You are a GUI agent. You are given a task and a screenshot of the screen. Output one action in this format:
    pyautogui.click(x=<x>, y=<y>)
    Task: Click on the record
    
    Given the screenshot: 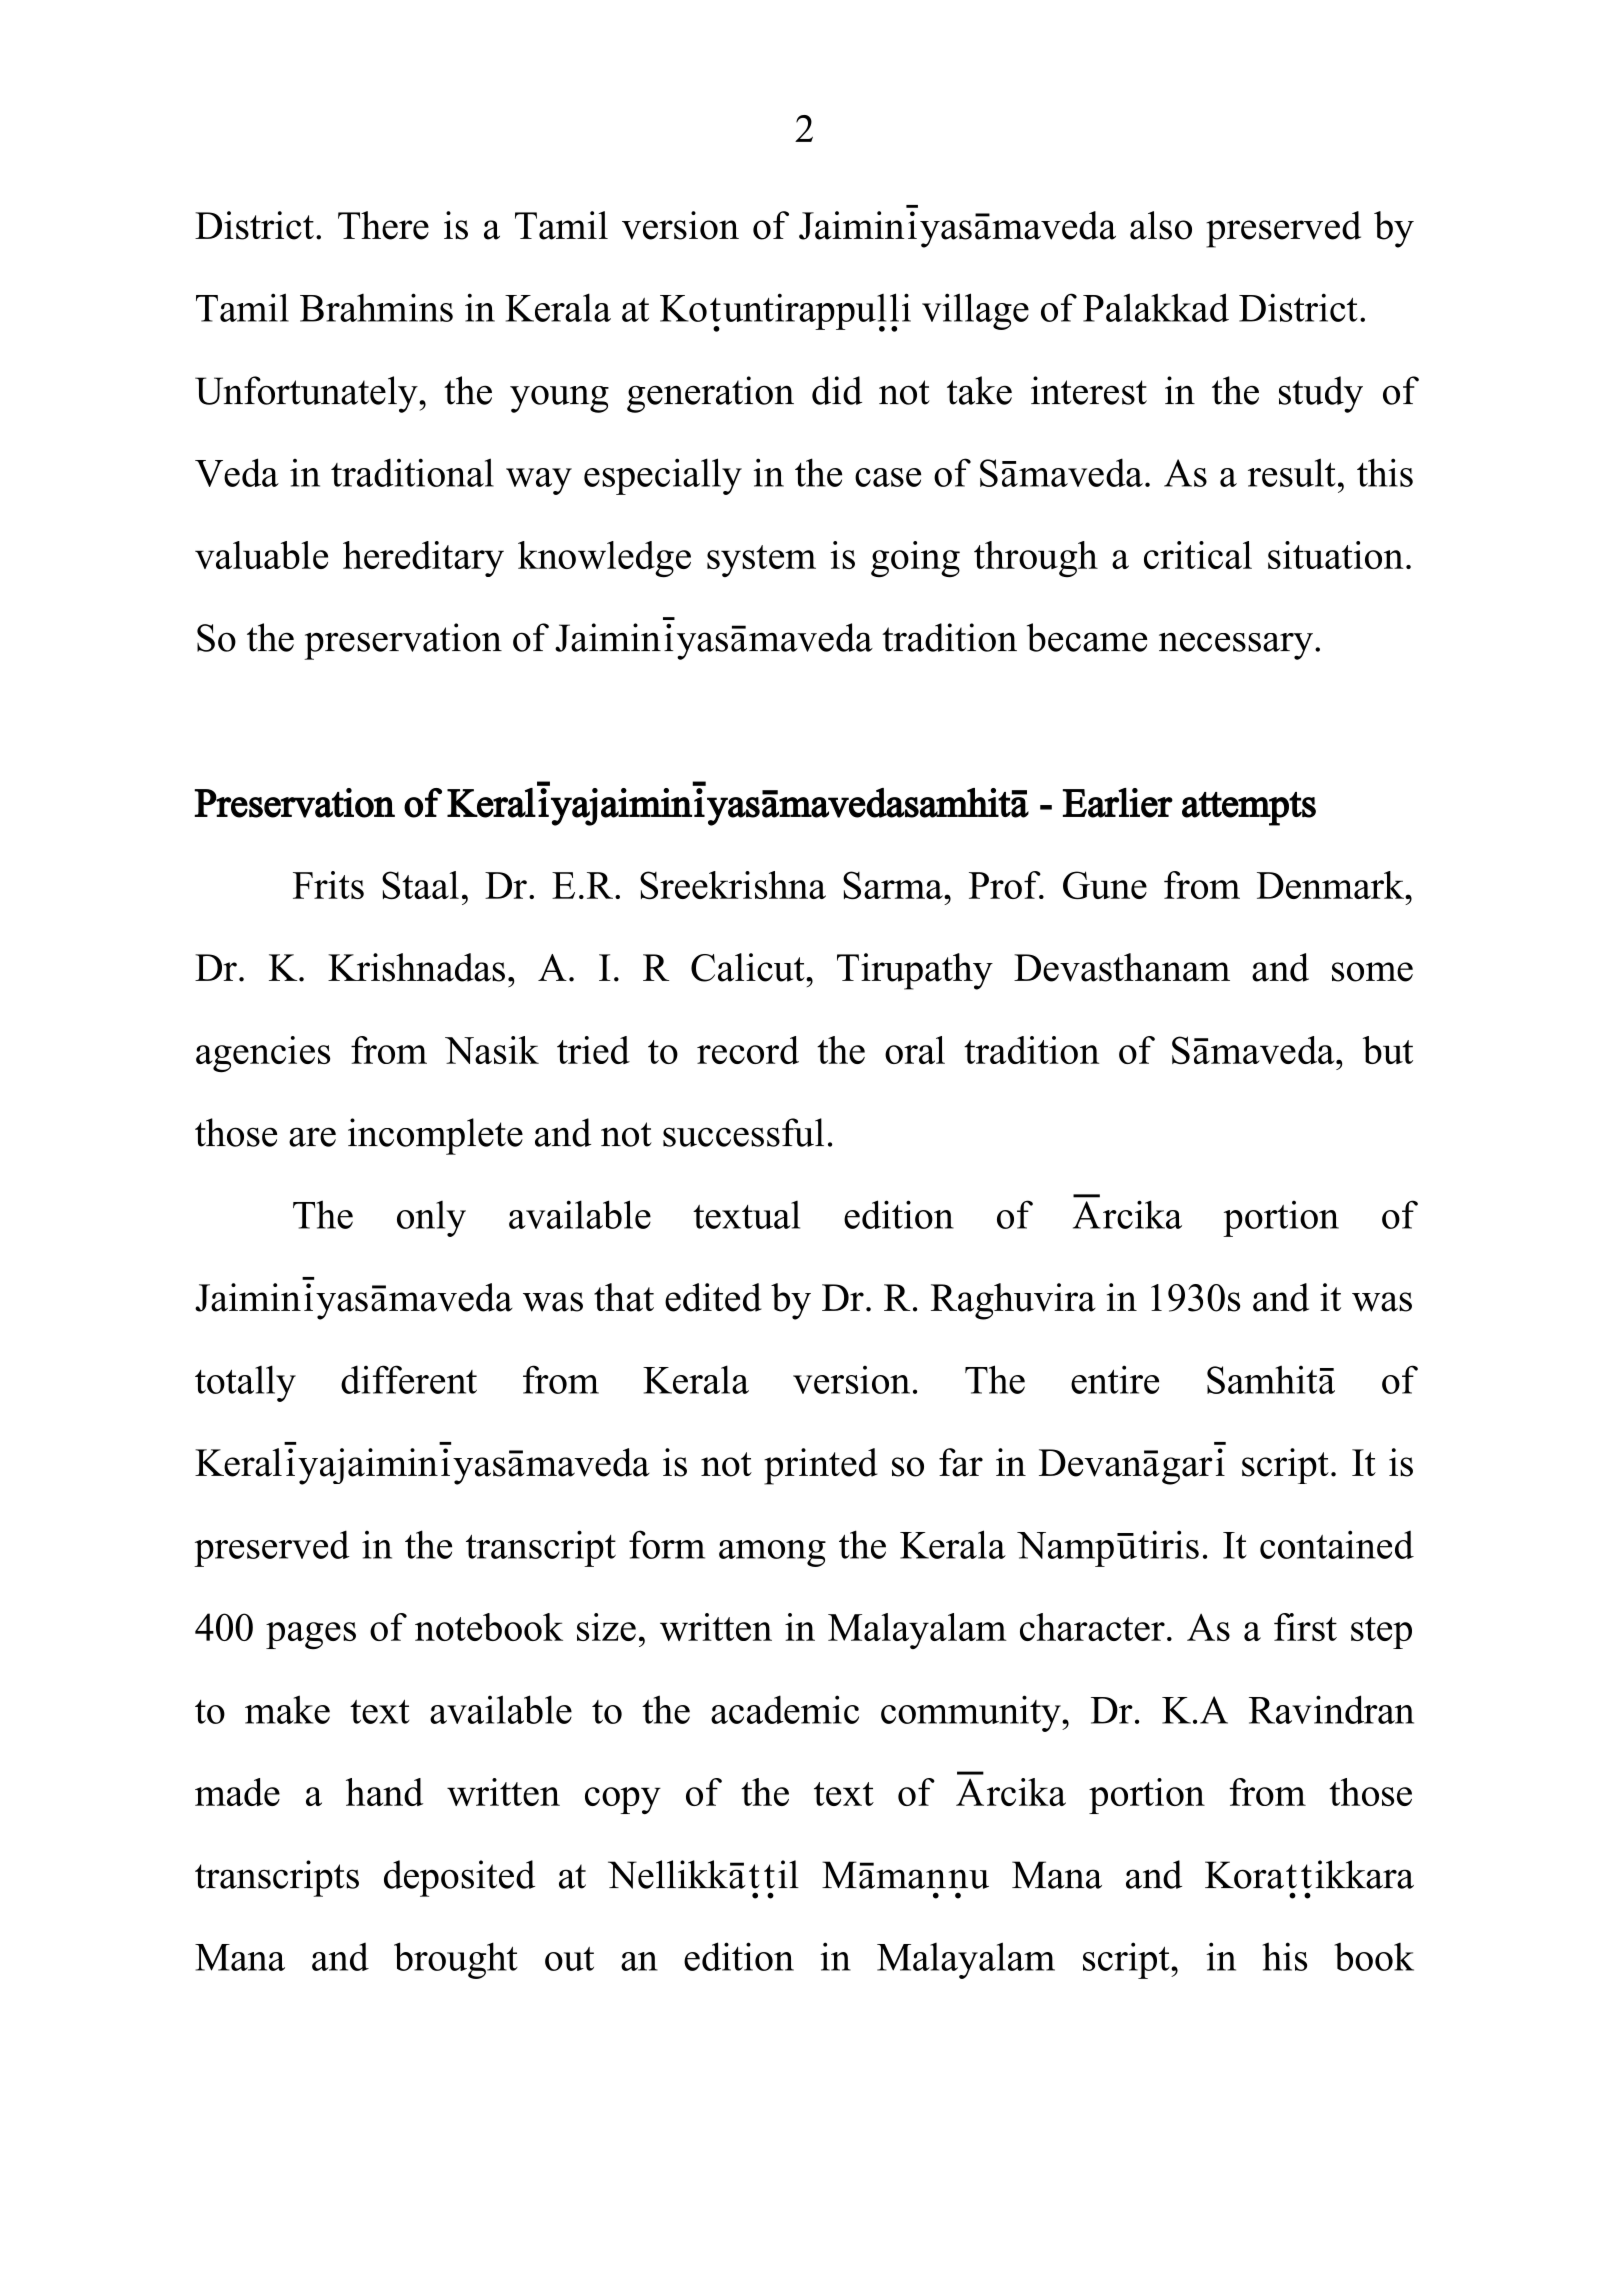 What is the action you would take?
    pyautogui.click(x=748, y=1050)
